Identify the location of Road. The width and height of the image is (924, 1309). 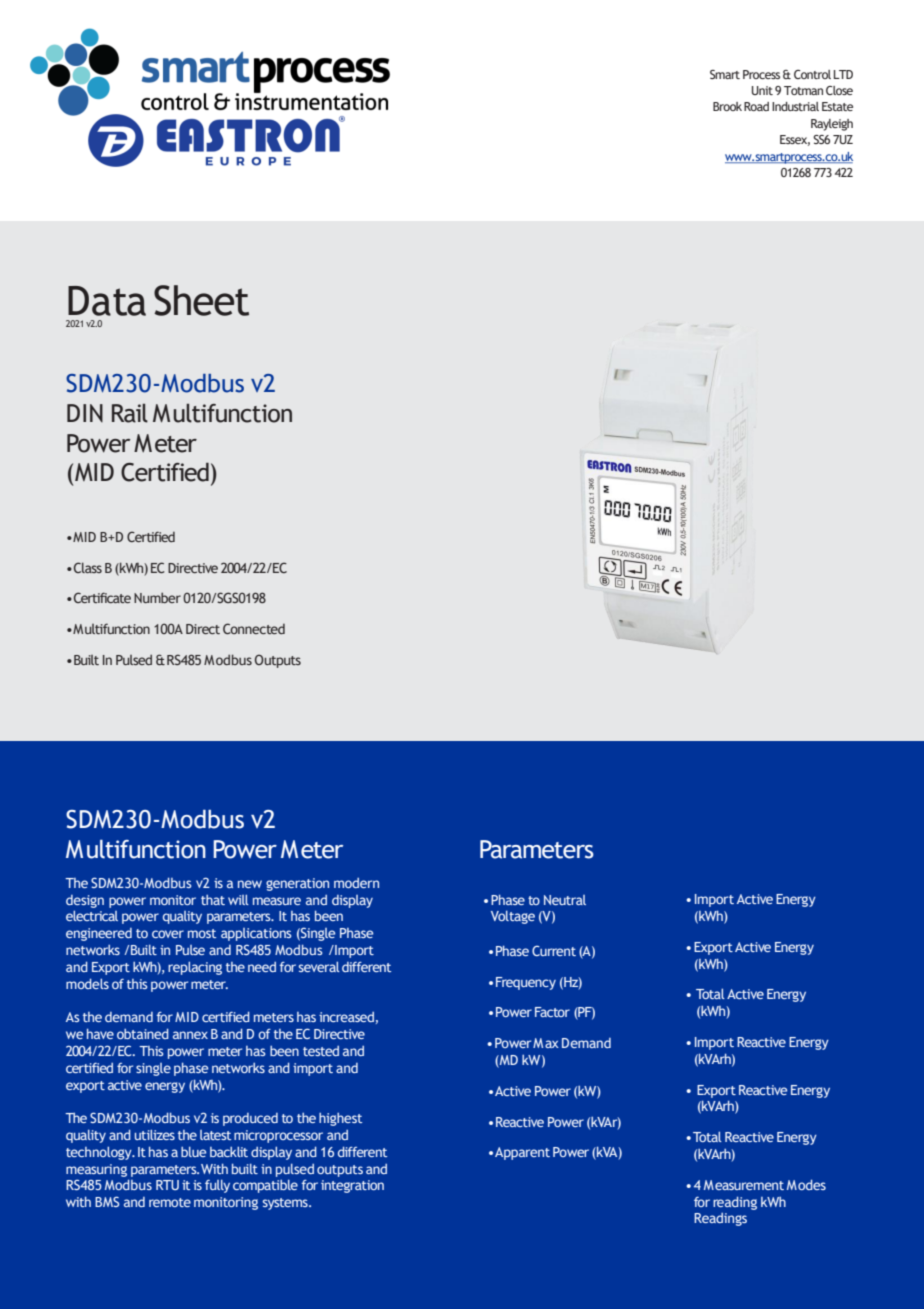
(756, 106).
